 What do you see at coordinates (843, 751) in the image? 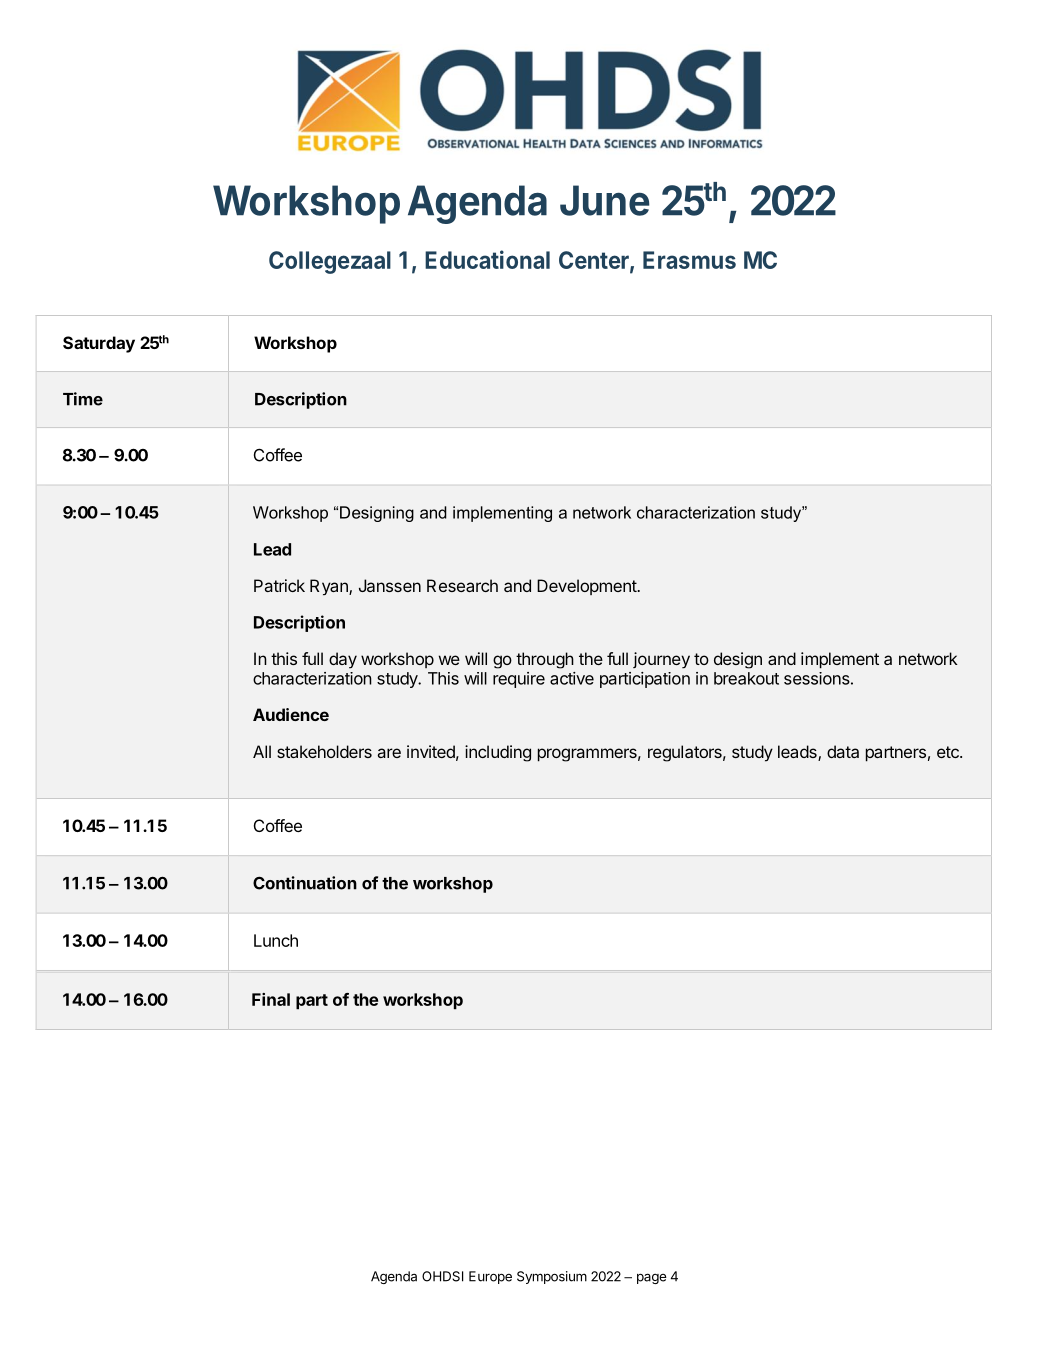
I see `data` at bounding box center [843, 751].
